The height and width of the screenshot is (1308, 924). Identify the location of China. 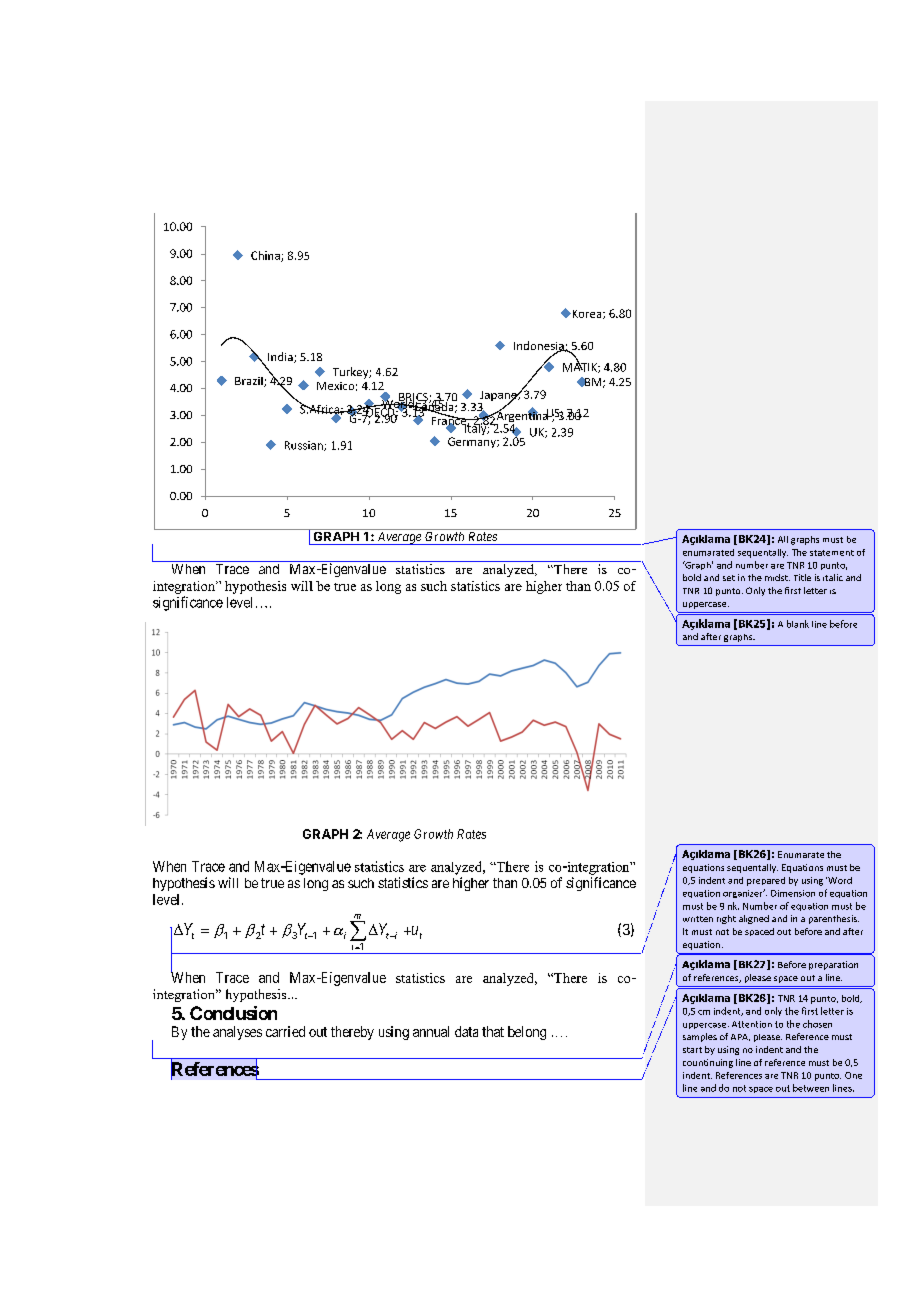
(266, 256).
